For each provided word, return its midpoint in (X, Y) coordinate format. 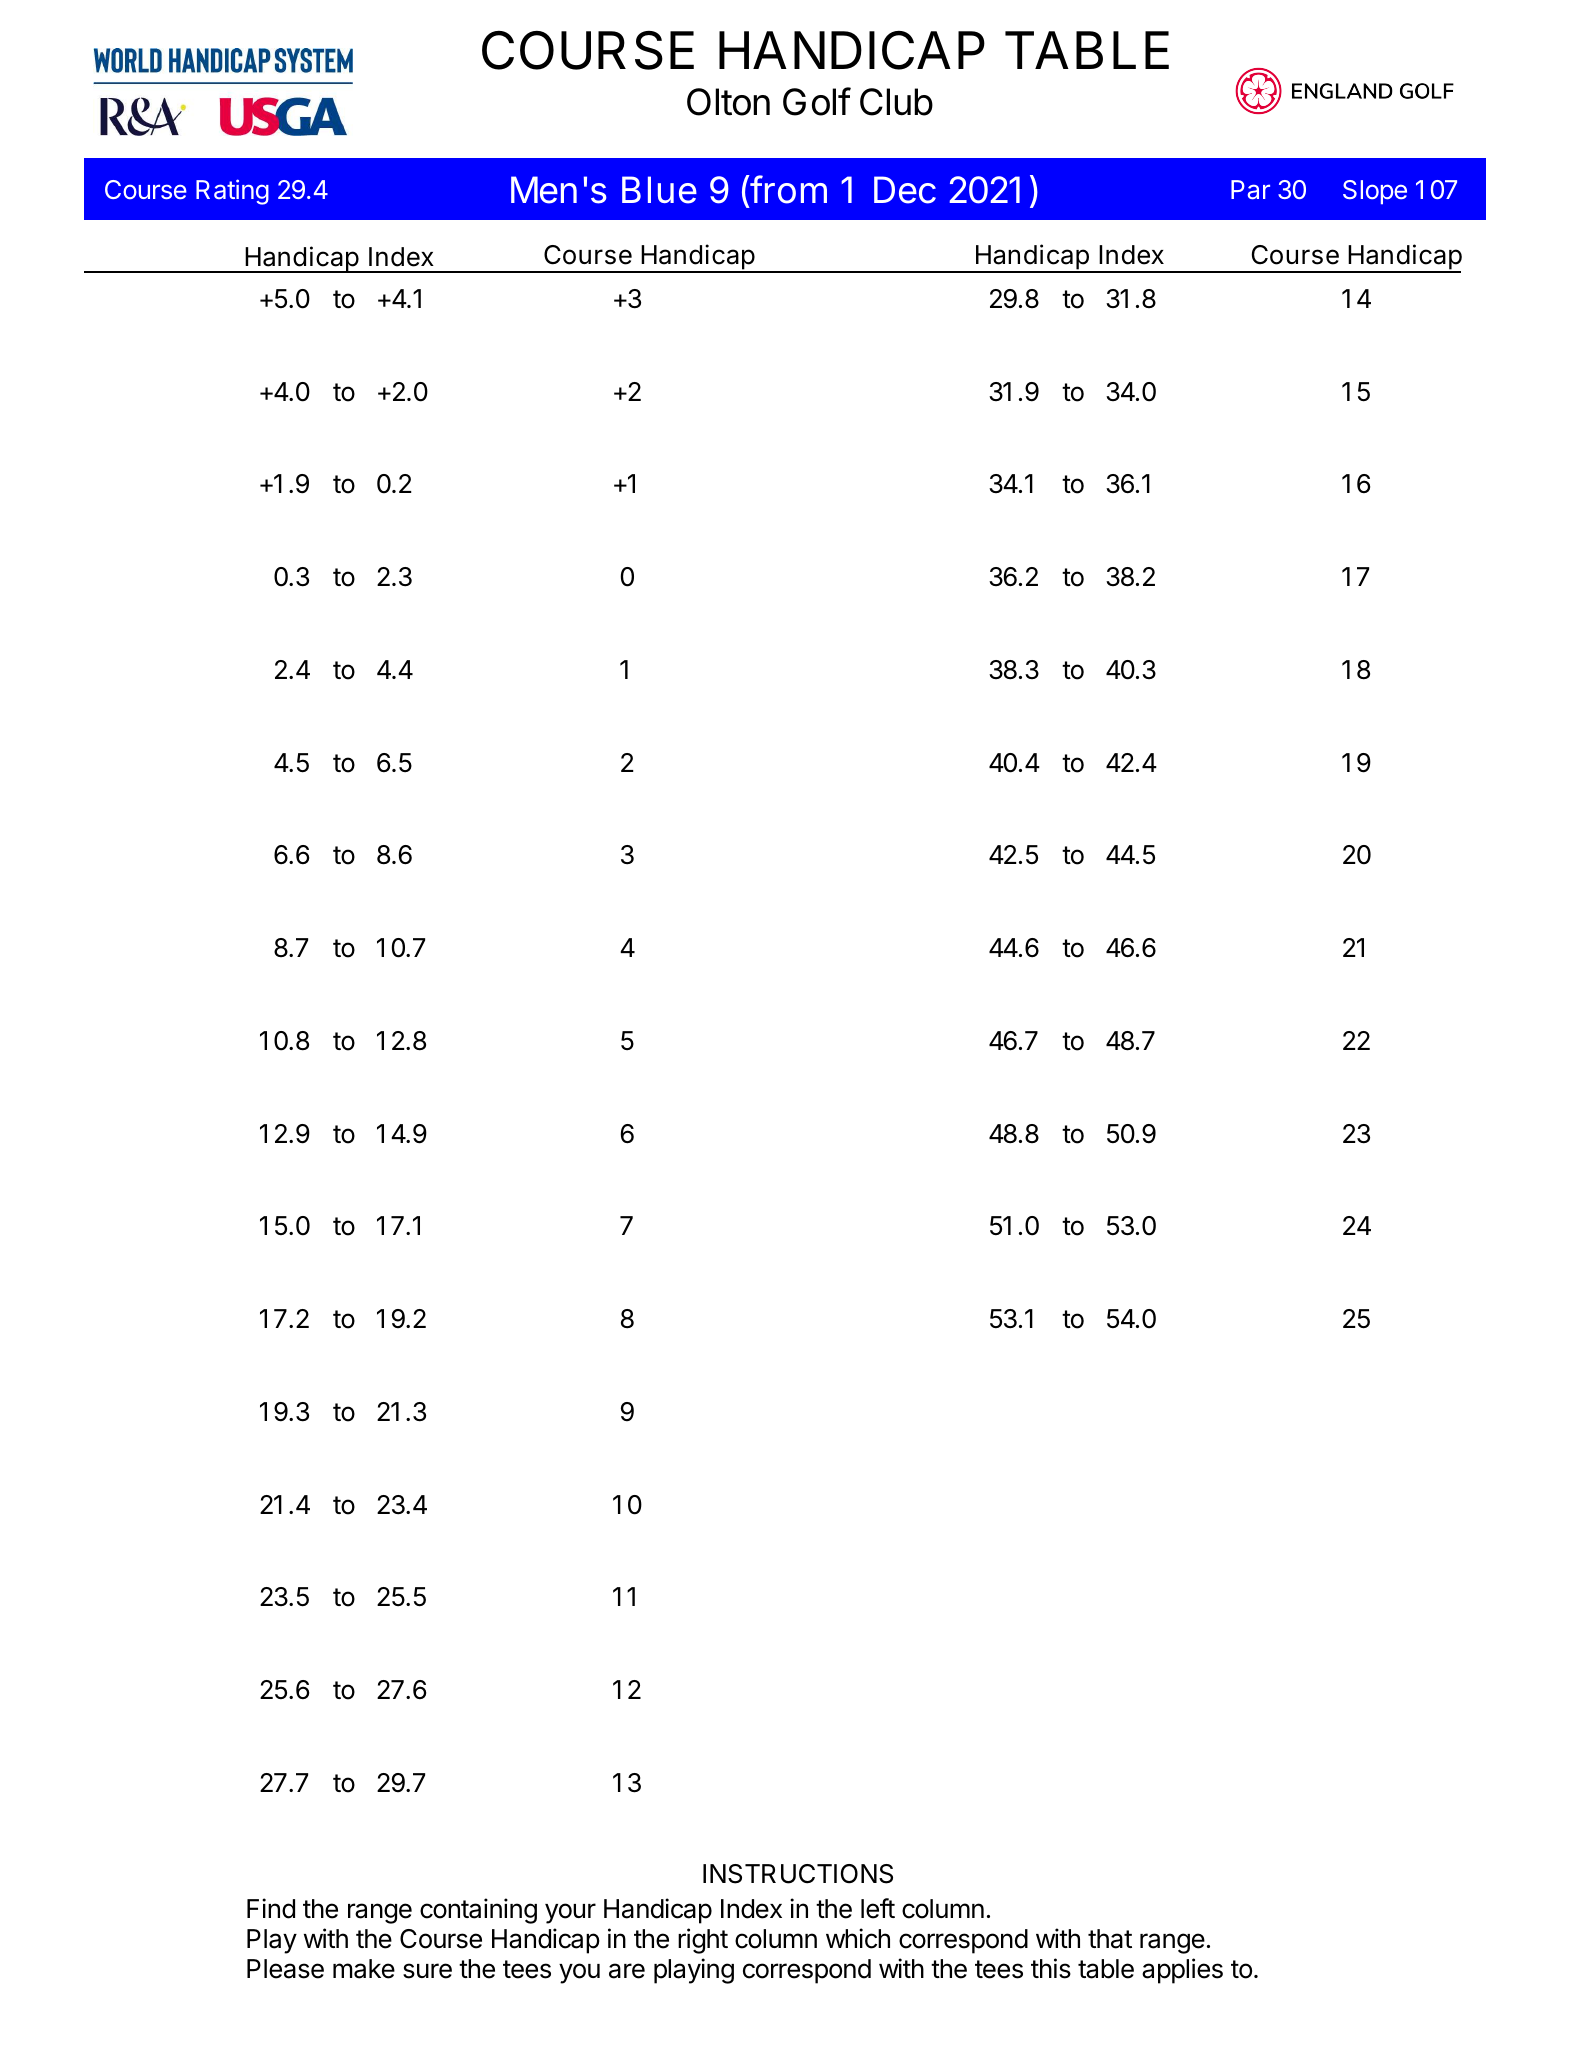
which (858, 1938)
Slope (1375, 192)
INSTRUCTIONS (798, 1874)
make (364, 1969)
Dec (905, 190)
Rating (232, 192)
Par (1250, 190)
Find (271, 1908)
